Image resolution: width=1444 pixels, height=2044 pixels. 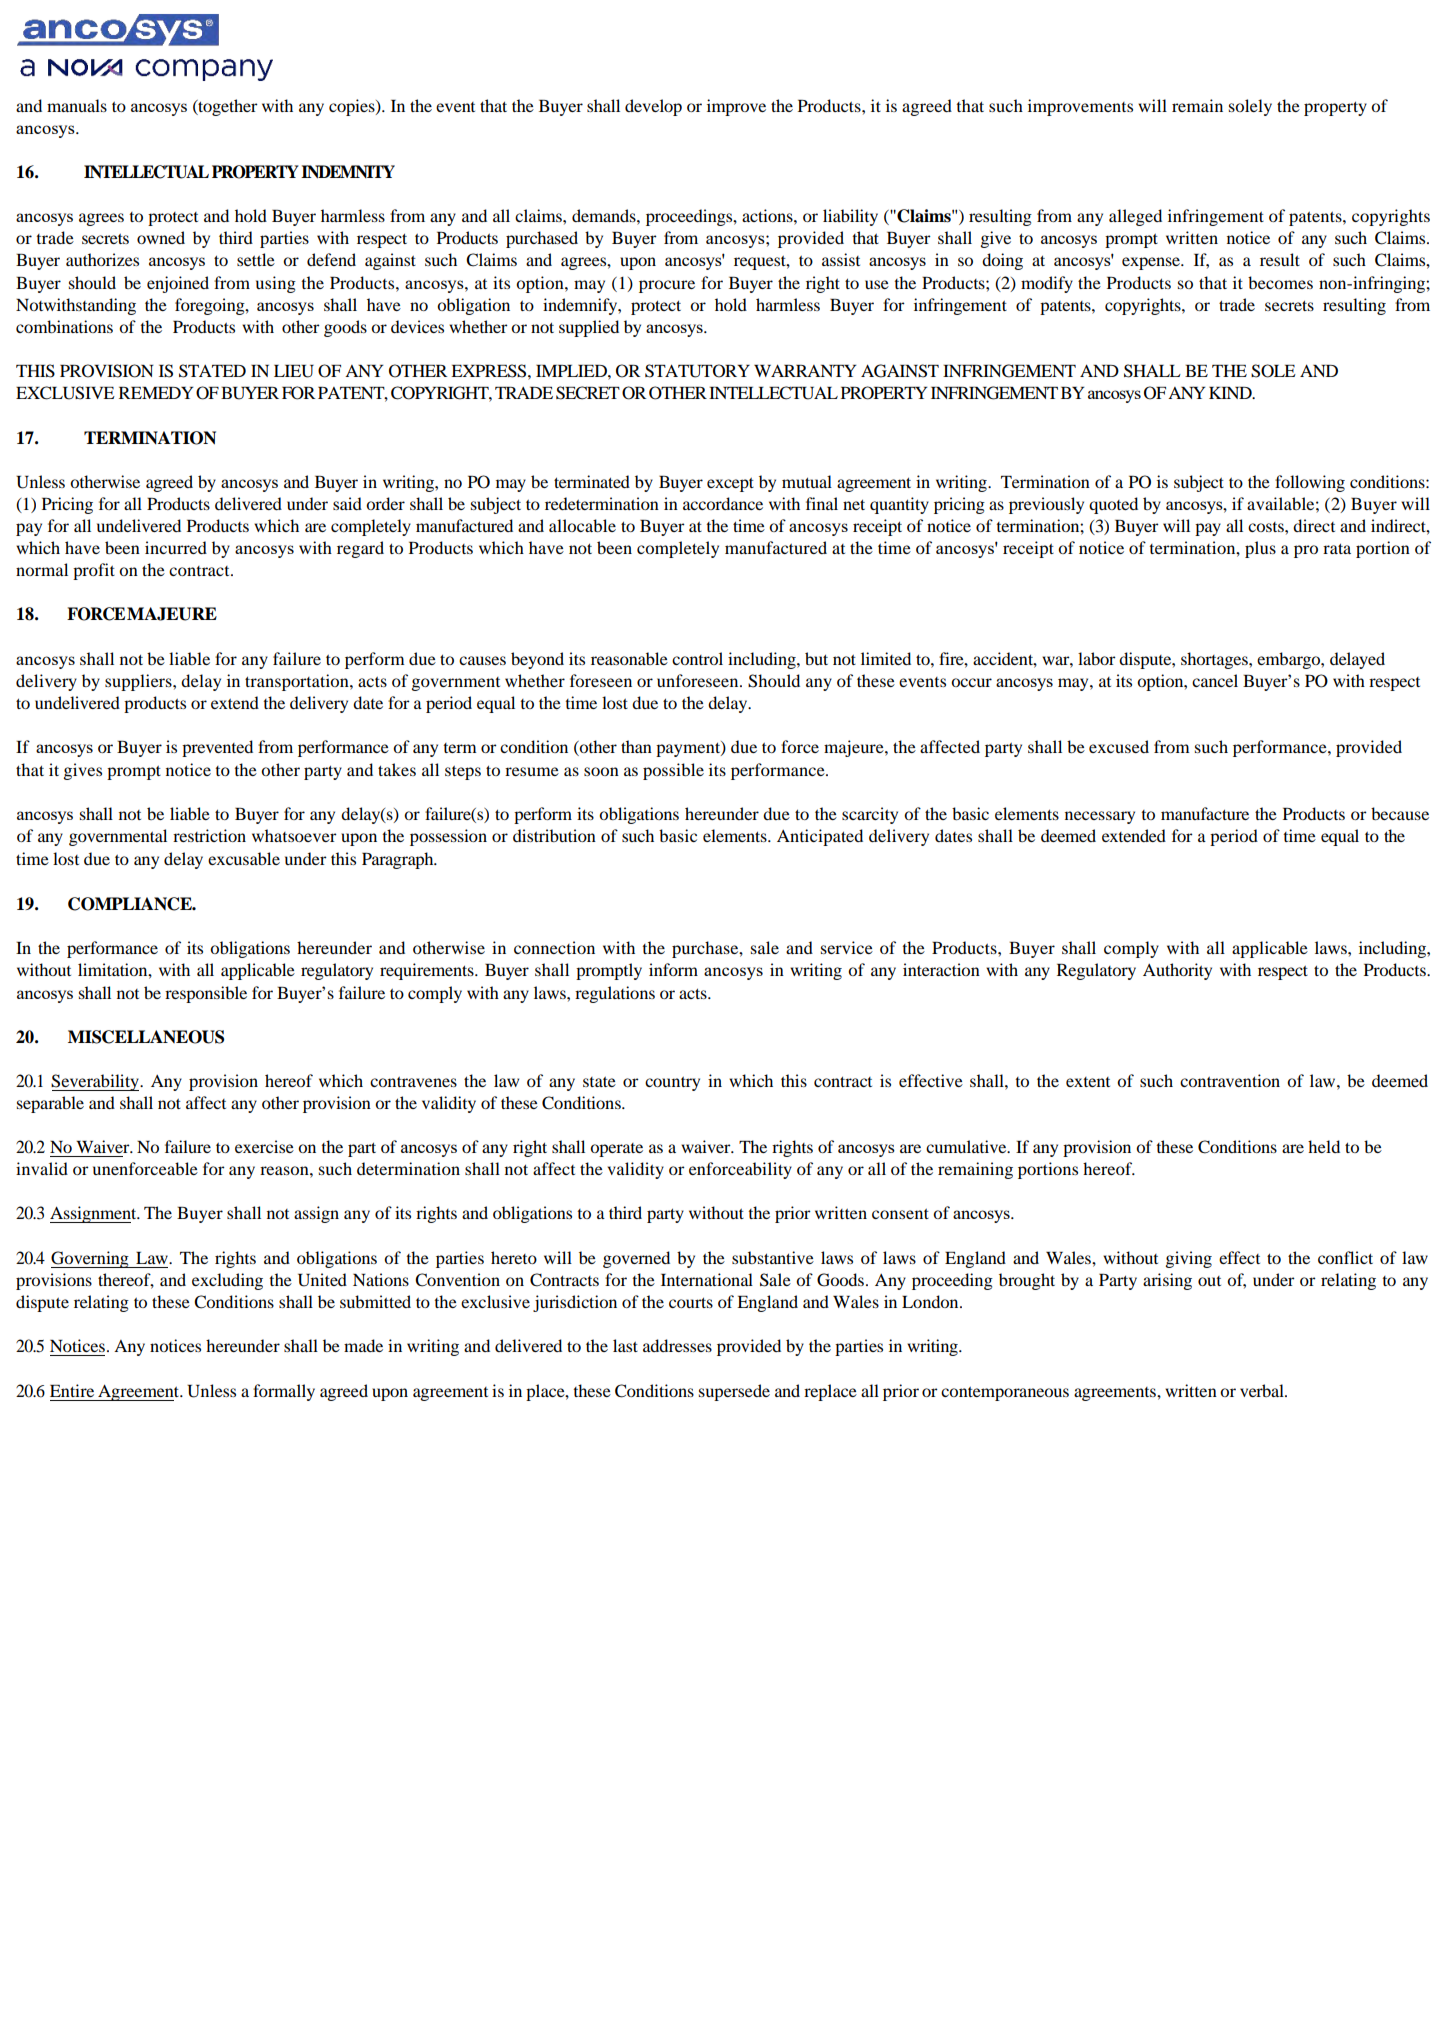 I want to click on develop, so click(x=653, y=107).
